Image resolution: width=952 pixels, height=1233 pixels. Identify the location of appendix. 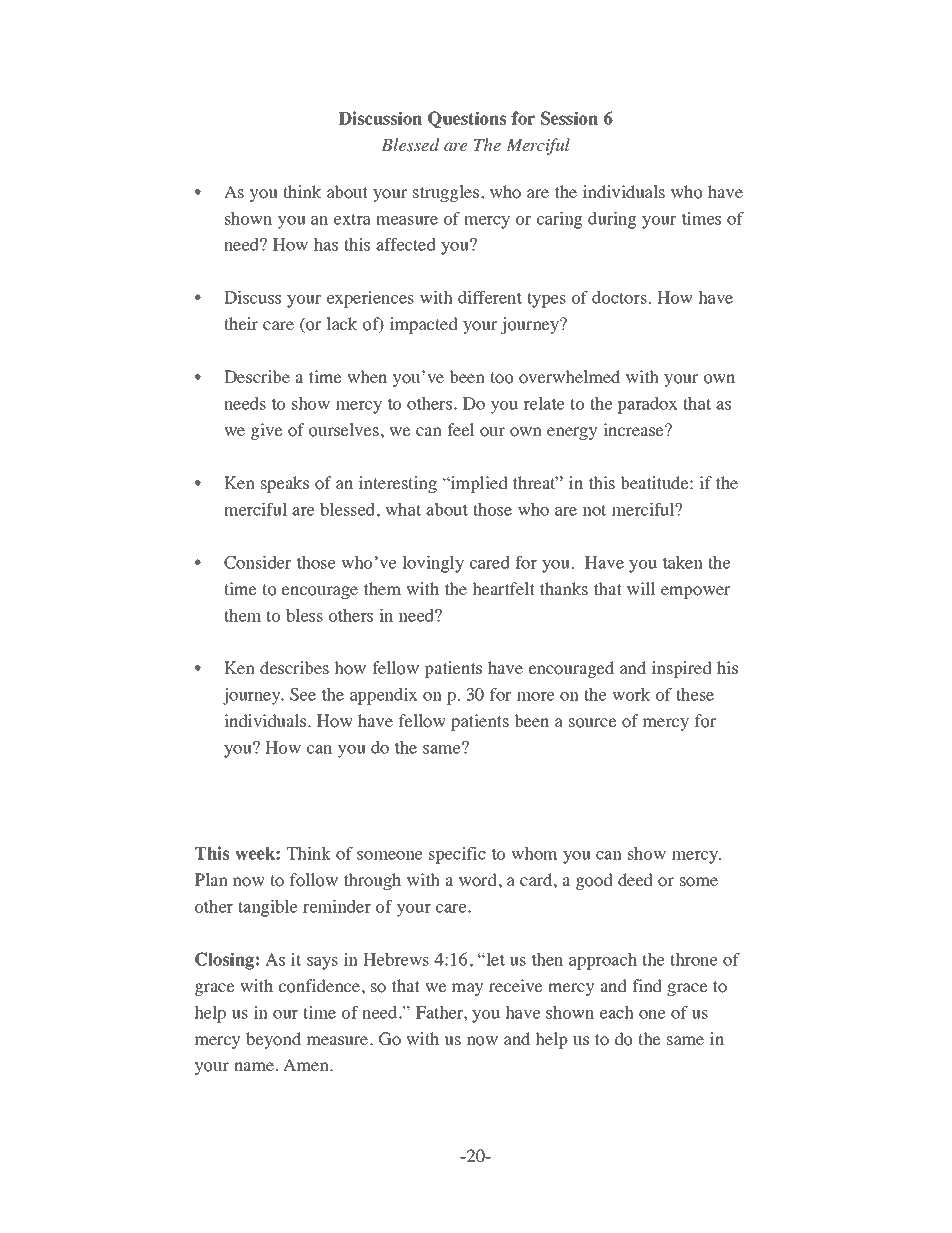
(384, 696).
